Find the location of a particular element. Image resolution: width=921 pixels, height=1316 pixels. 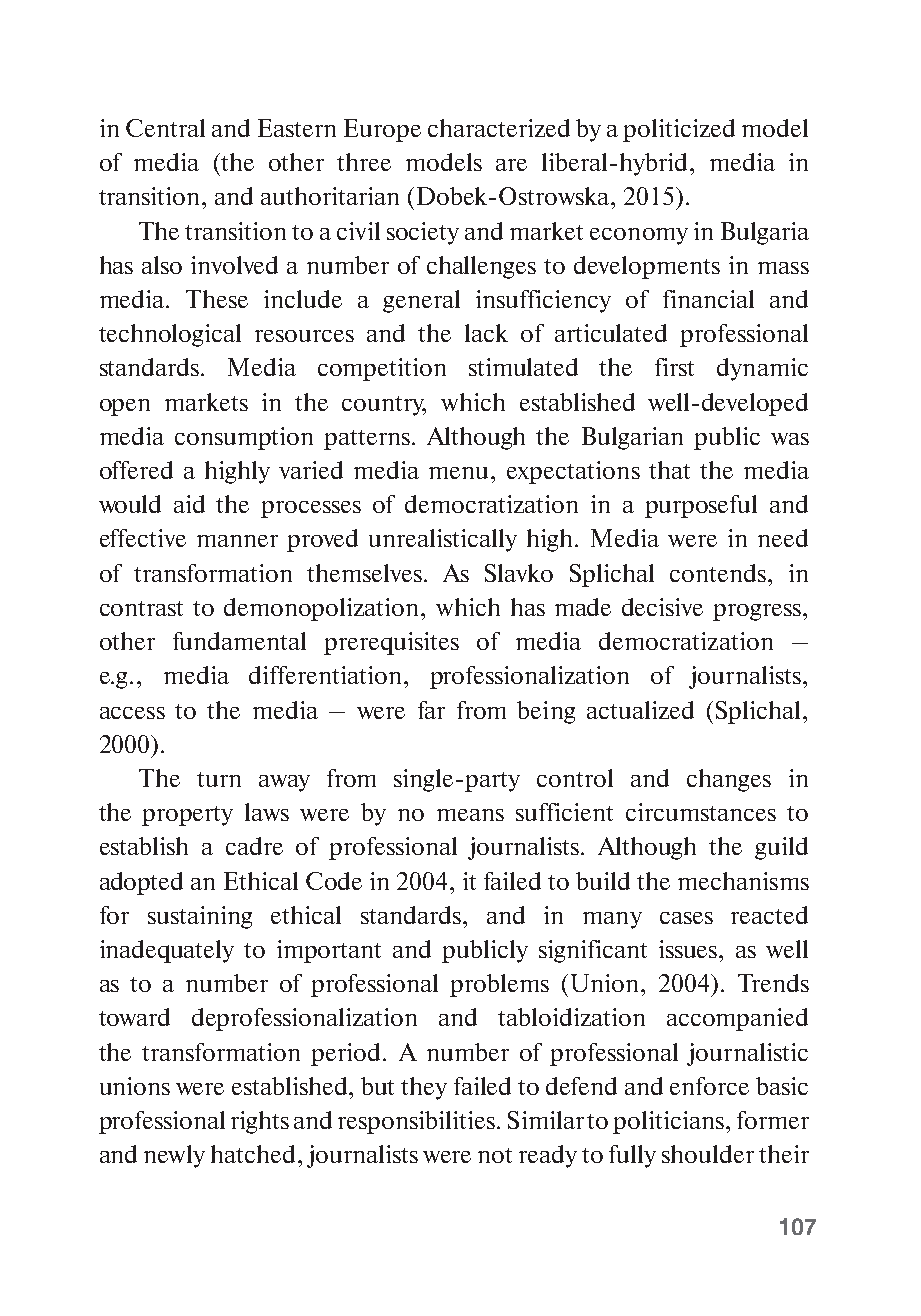

are is located at coordinates (511, 165).
